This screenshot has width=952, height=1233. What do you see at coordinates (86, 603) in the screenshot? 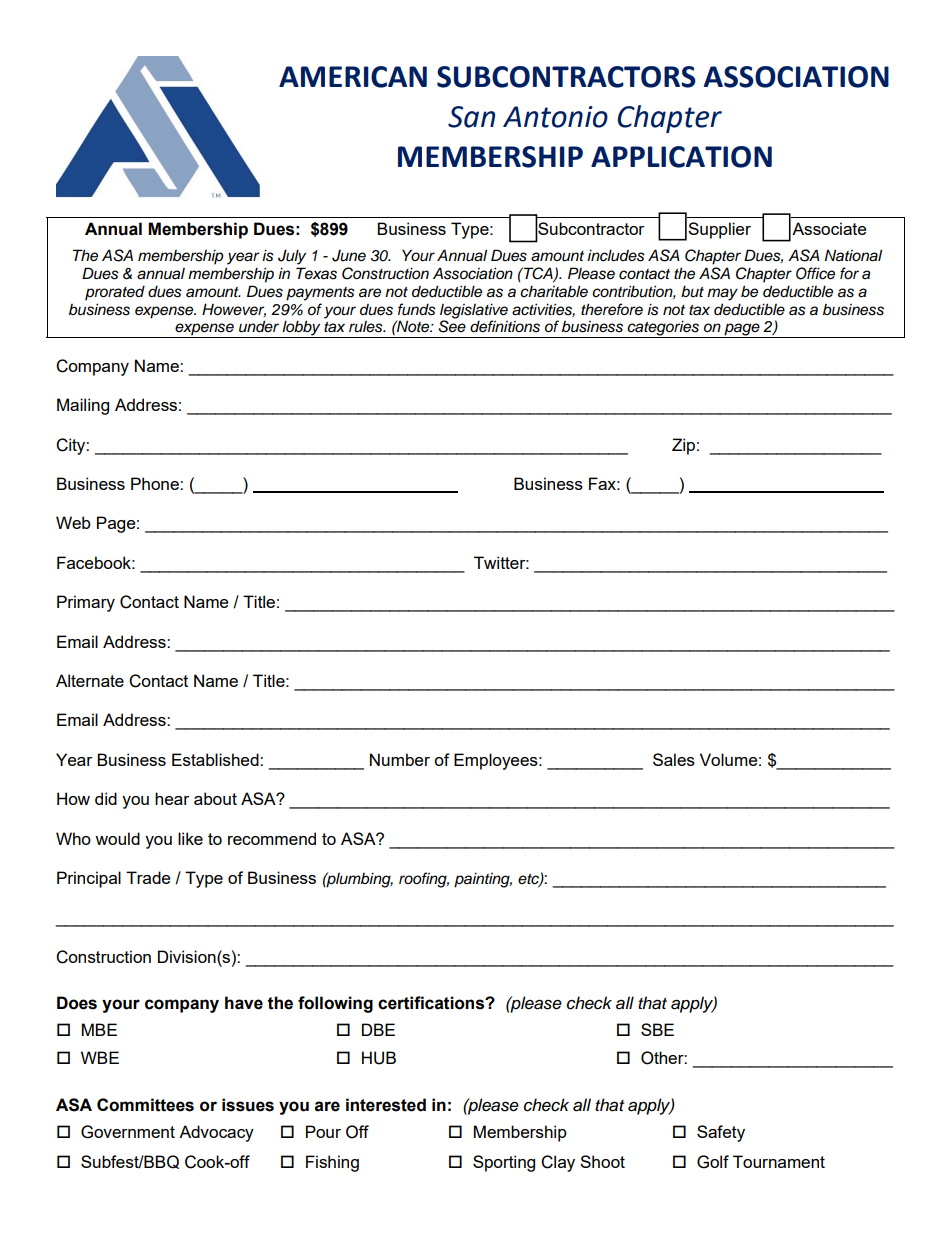
I see `Primary` at bounding box center [86, 603].
